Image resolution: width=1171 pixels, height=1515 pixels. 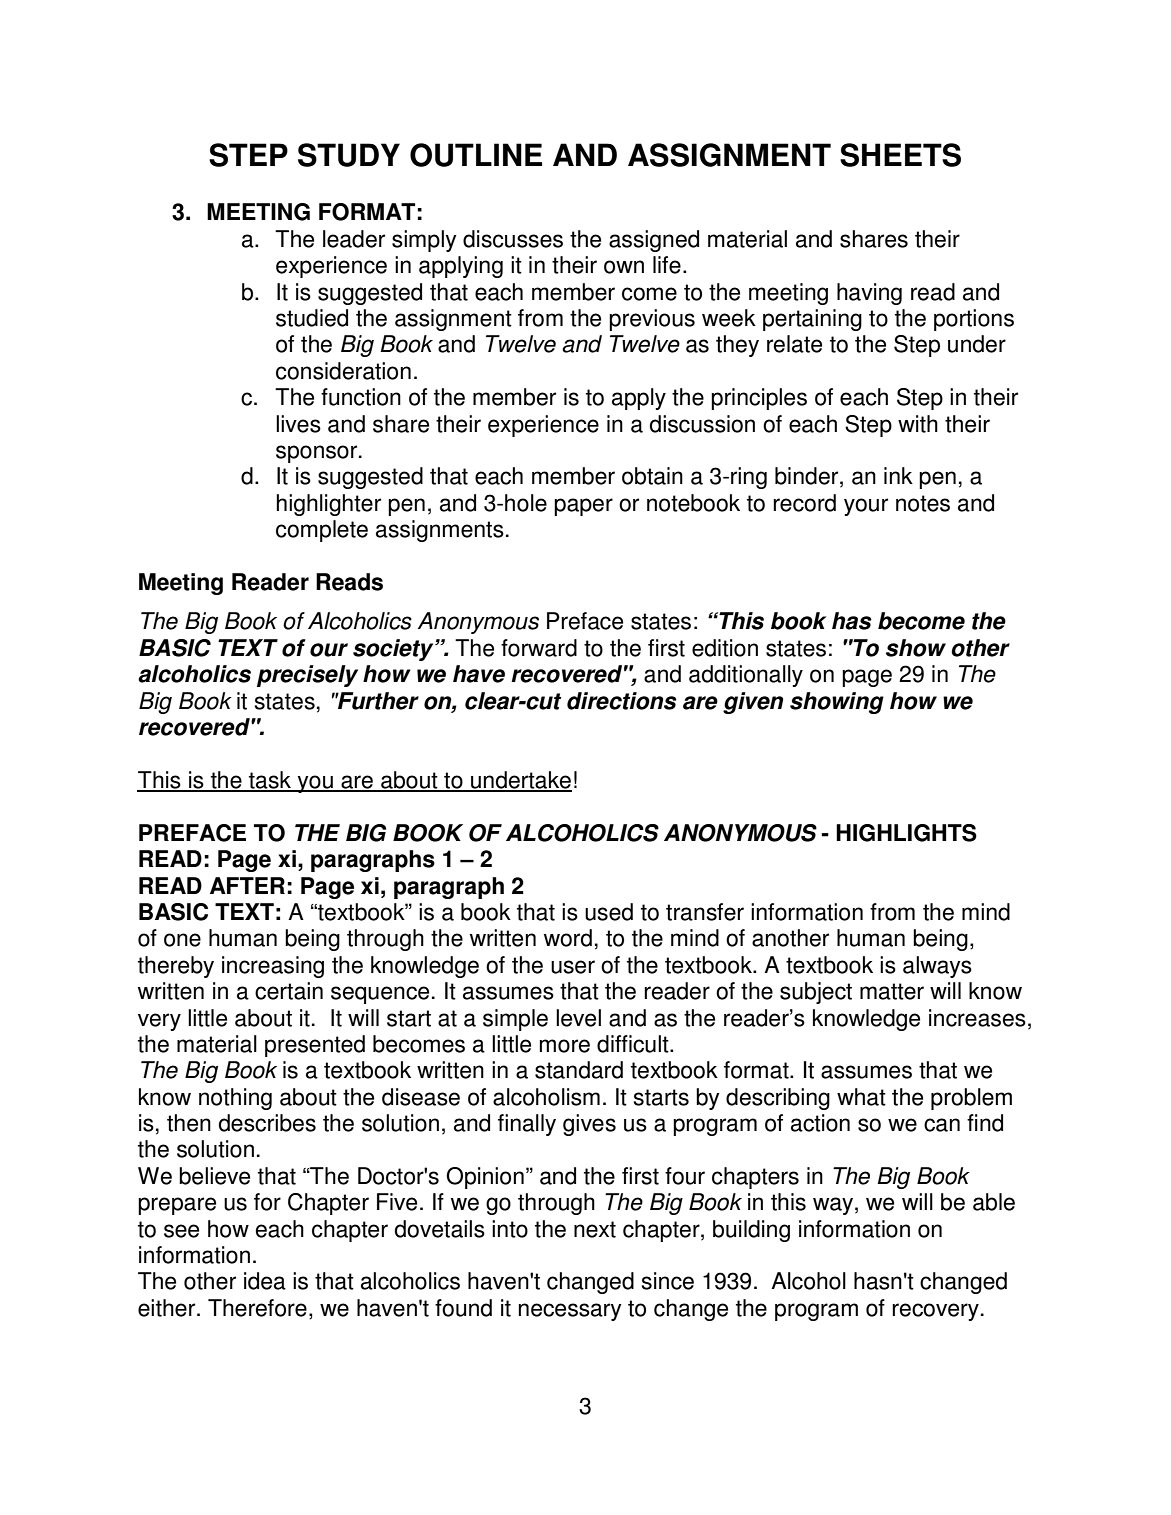 What do you see at coordinates (622, 701) in the document?
I see `directions` at bounding box center [622, 701].
